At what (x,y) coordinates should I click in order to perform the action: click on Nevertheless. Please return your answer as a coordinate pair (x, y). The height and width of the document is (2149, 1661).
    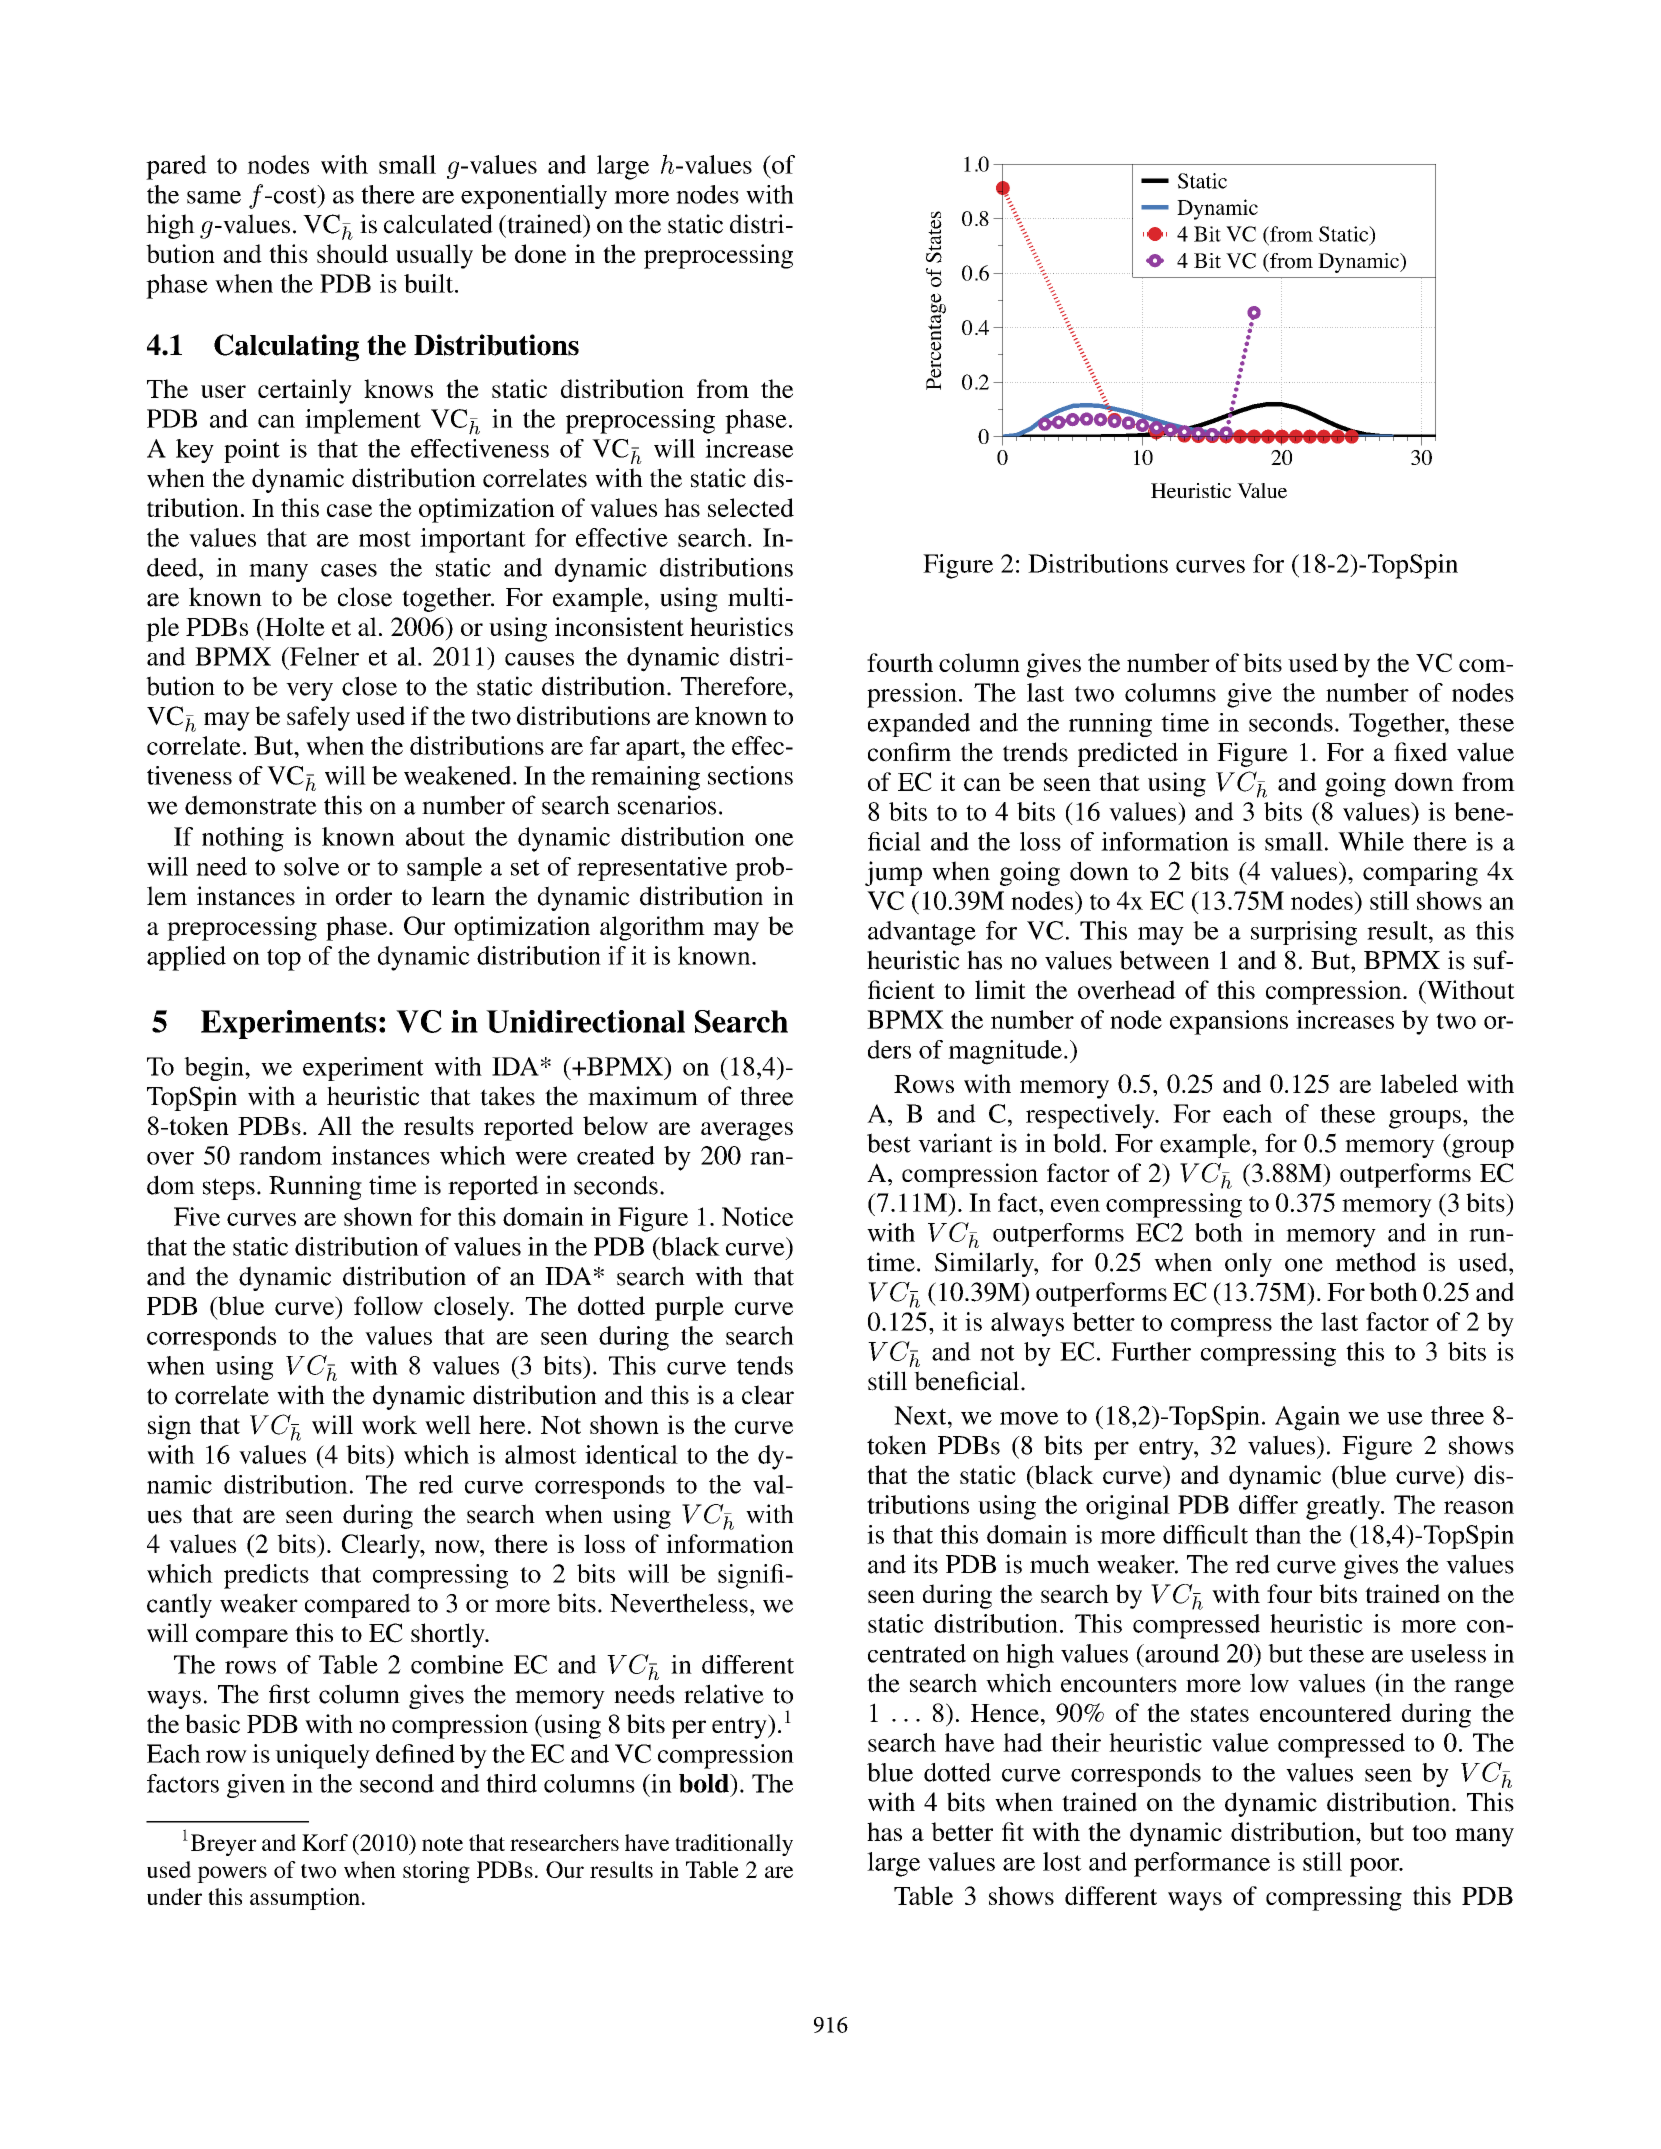
    Looking at the image, I should click on (679, 1603).
